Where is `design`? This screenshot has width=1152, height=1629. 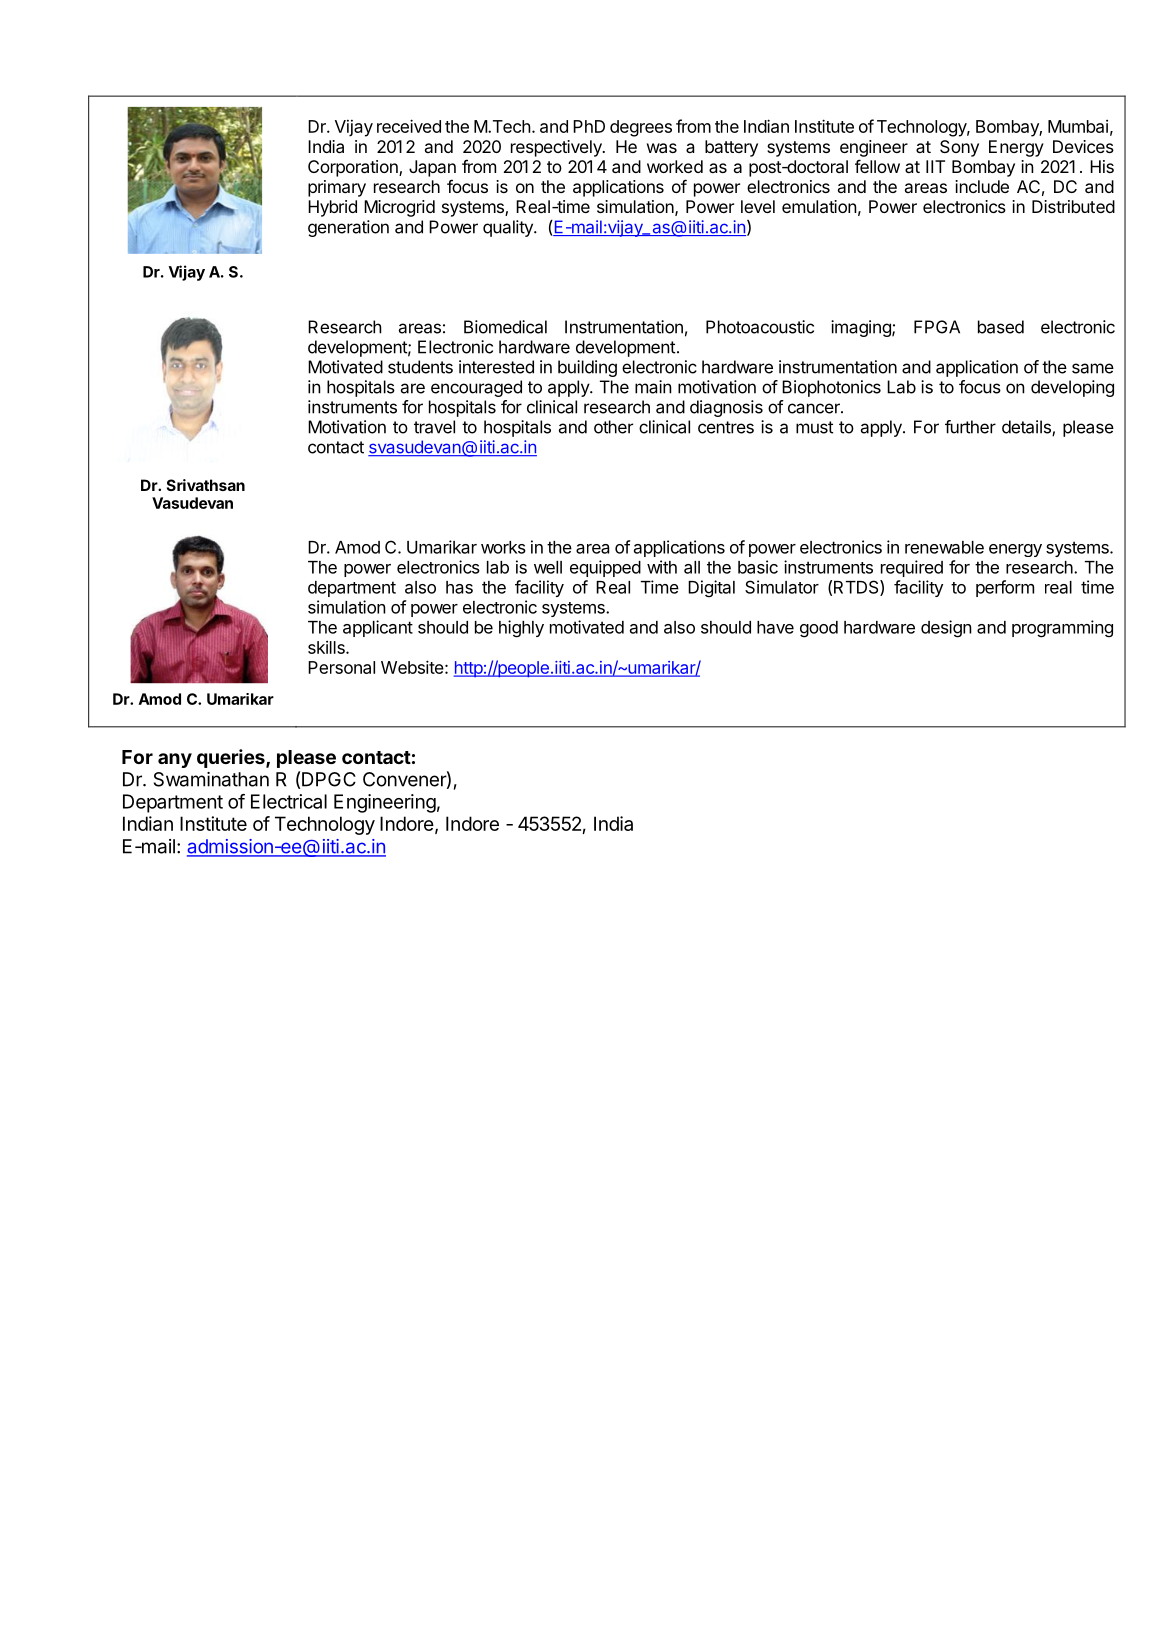 design is located at coordinates (946, 629).
